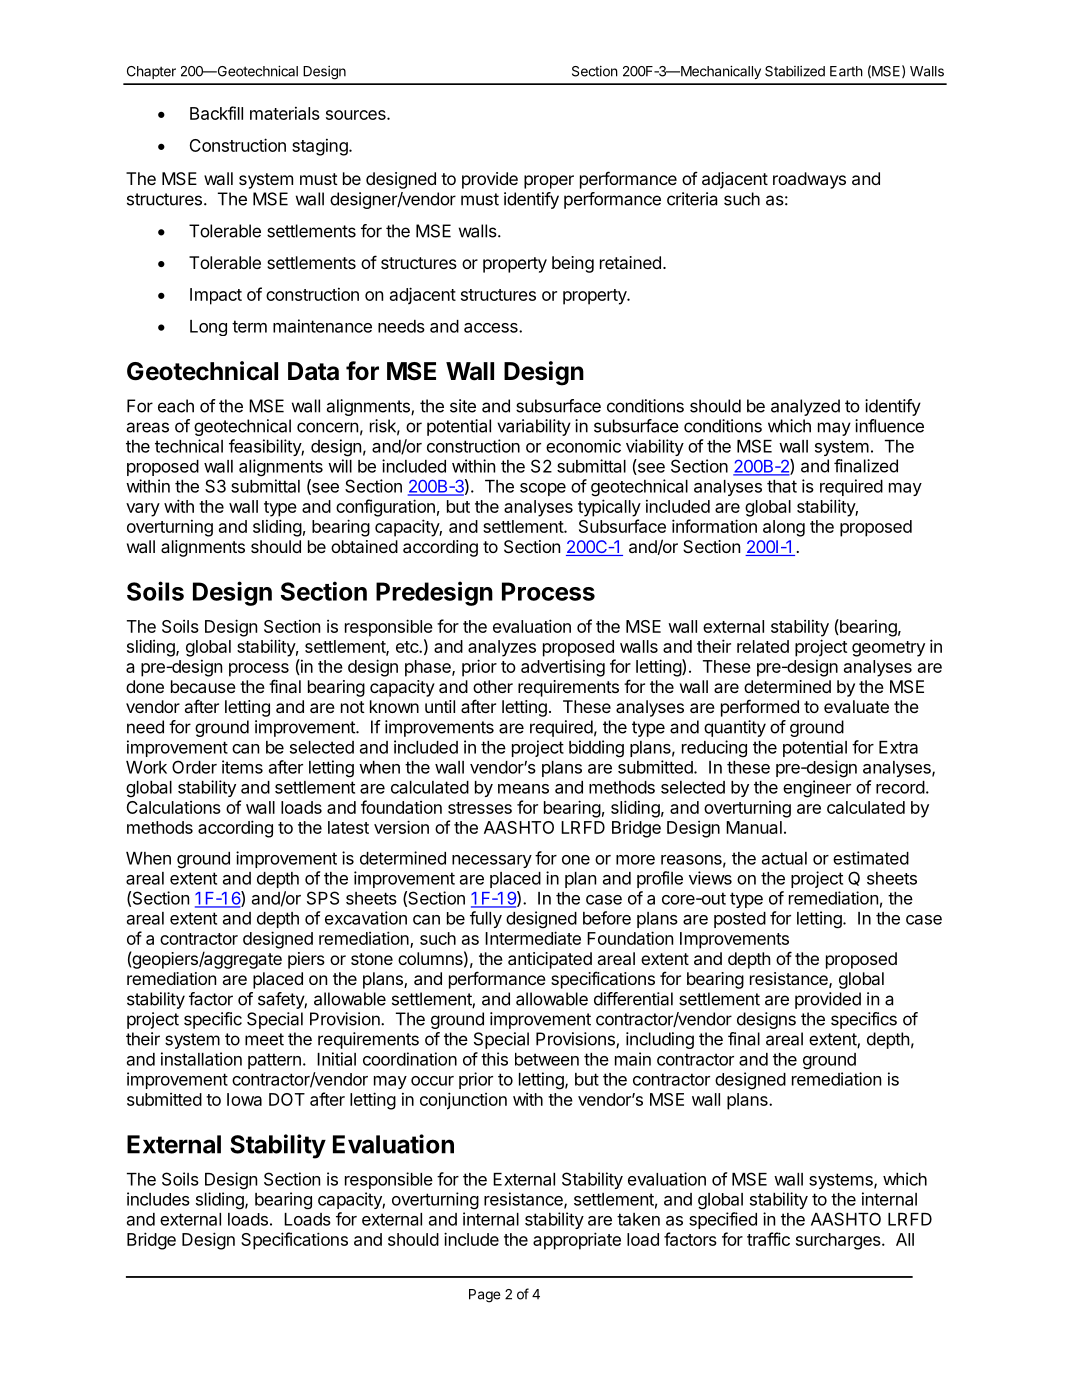 The height and width of the screenshot is (1385, 1070). I want to click on Stabilized, so click(795, 71).
